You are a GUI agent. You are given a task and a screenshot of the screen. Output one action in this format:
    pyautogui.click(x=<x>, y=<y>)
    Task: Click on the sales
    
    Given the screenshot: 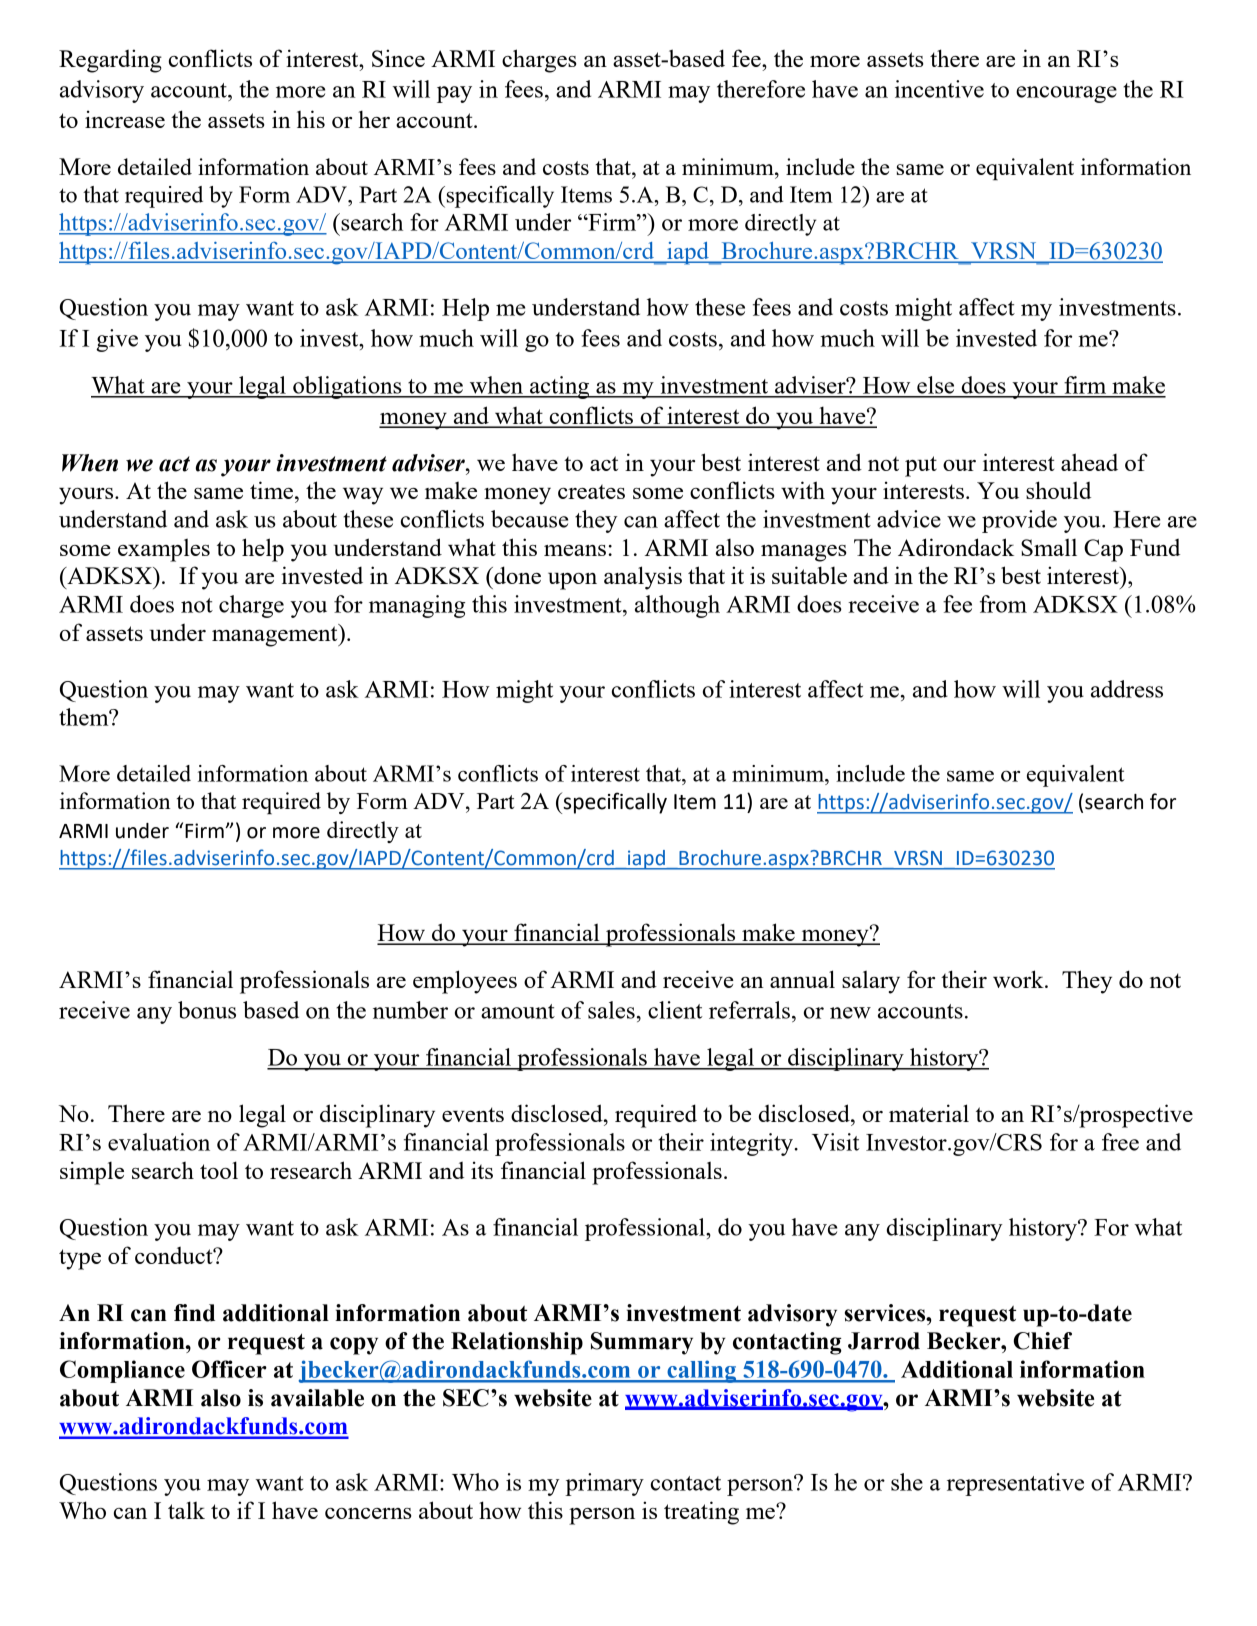 What is the action you would take?
    pyautogui.click(x=611, y=1010)
